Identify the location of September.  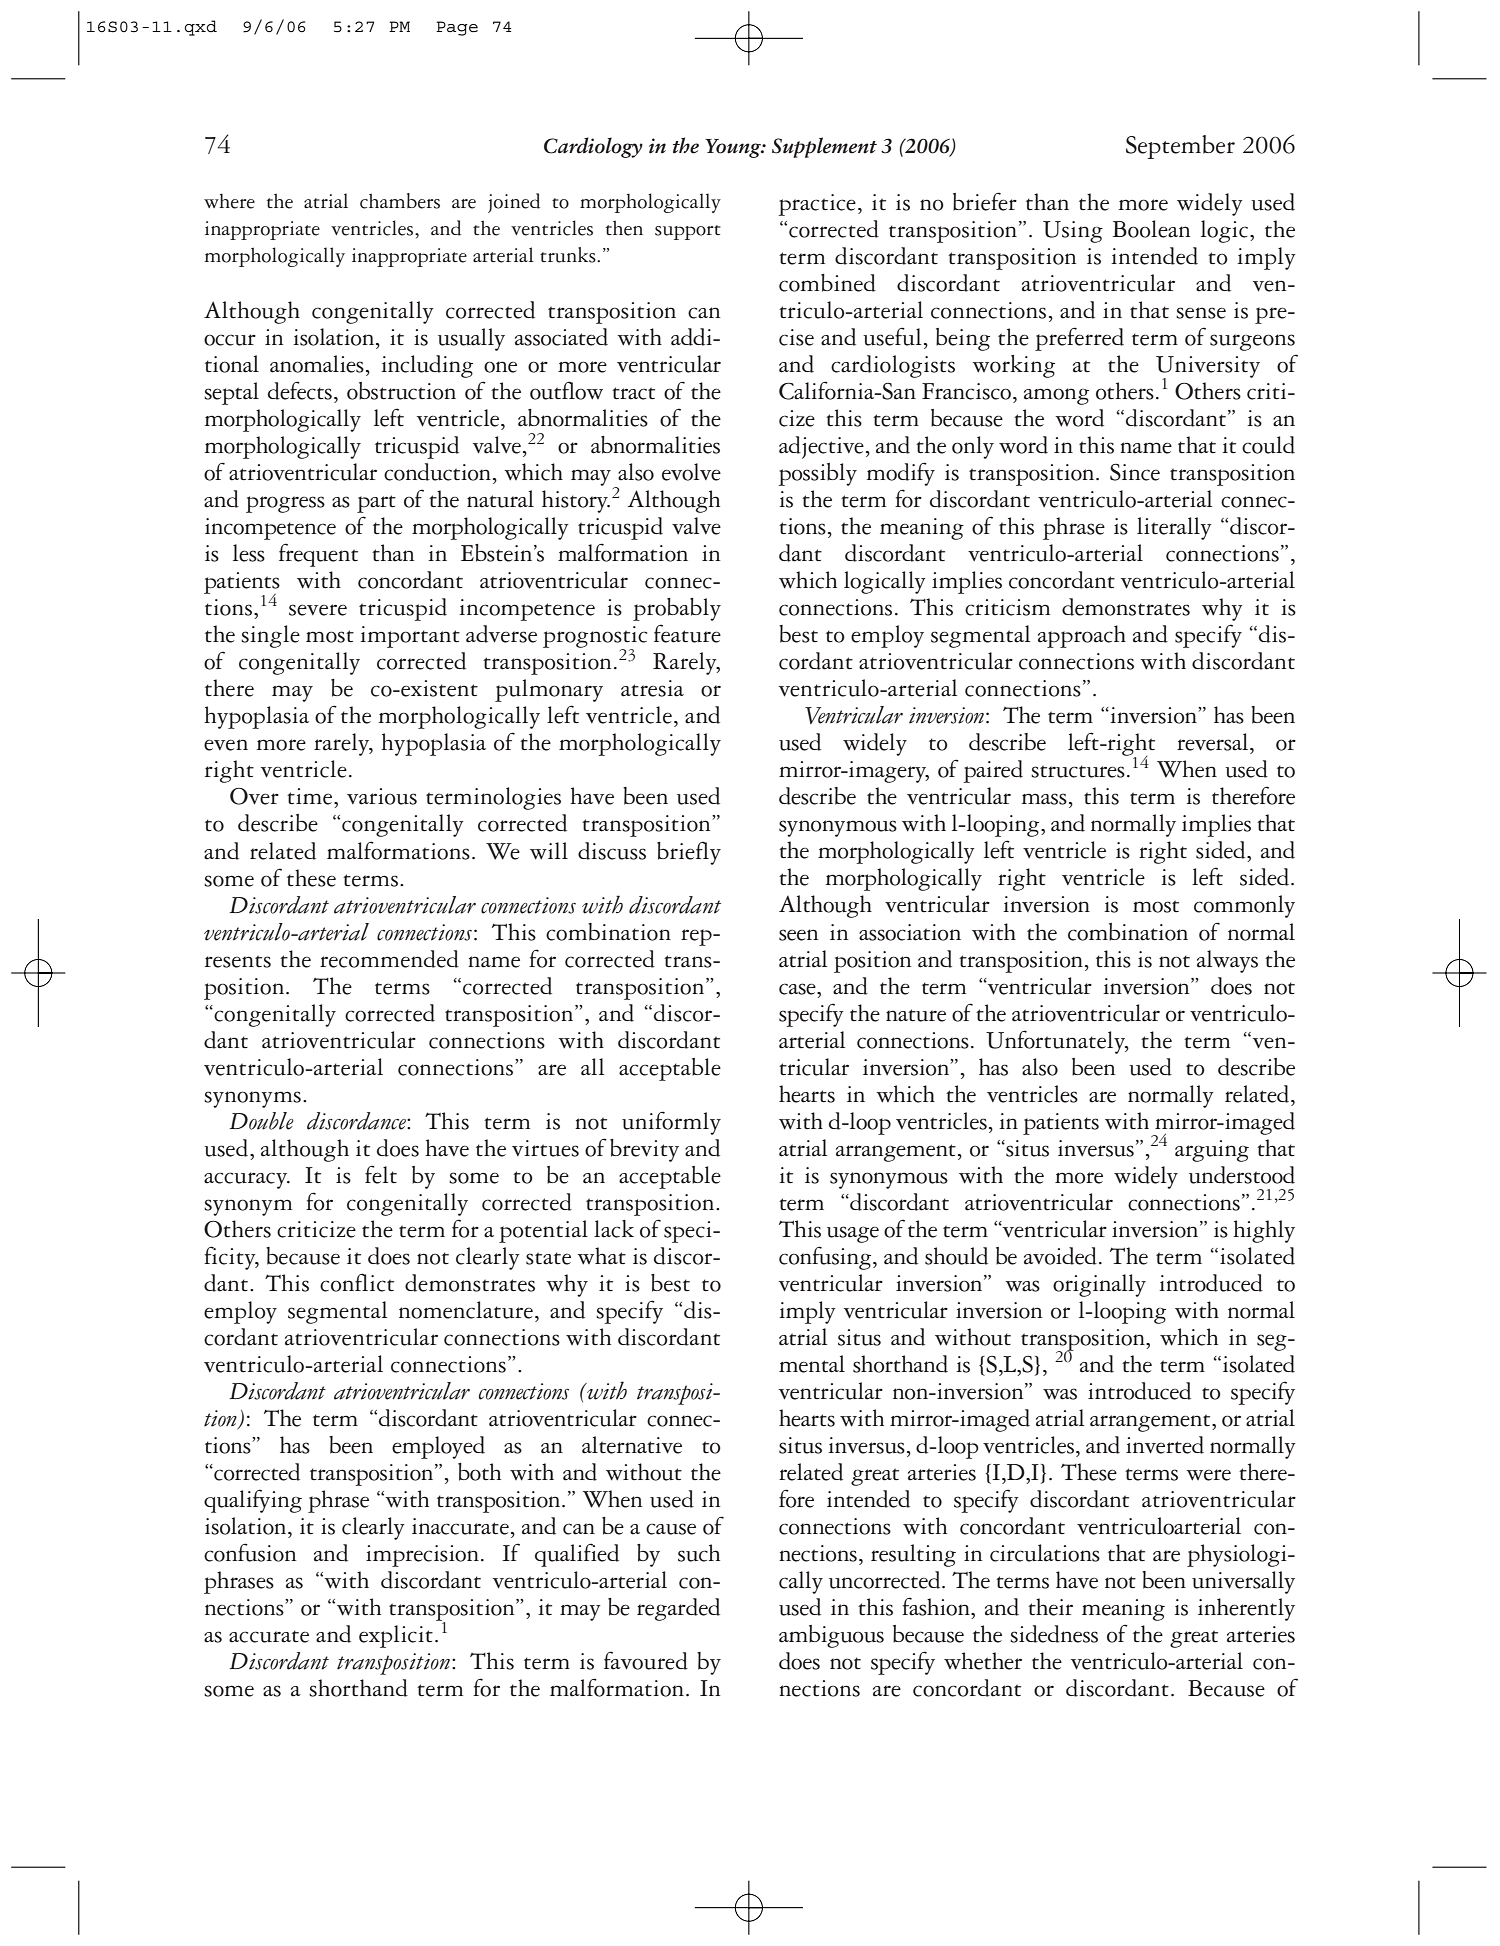
(1180, 147).
